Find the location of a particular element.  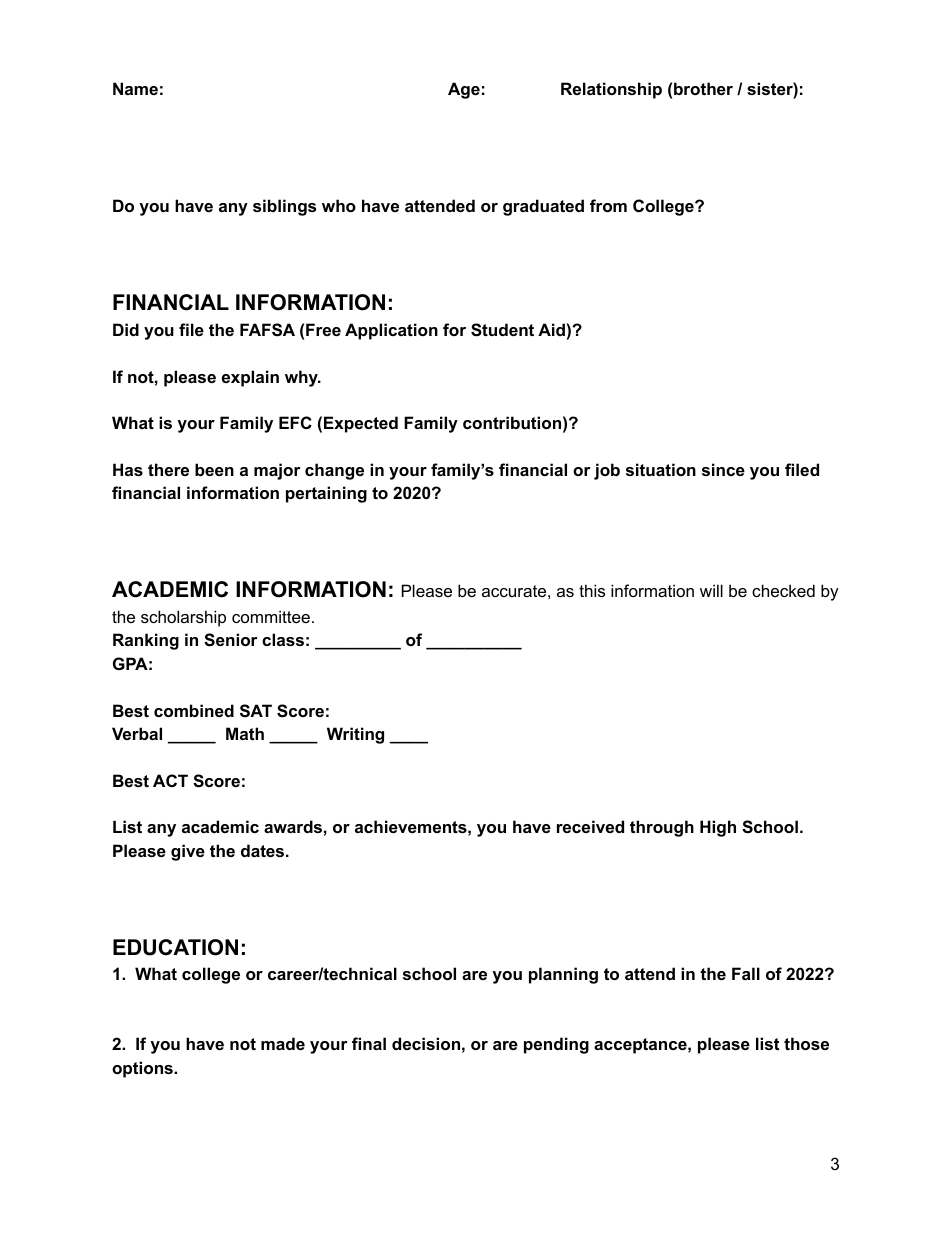

Age is located at coordinates (464, 90).
